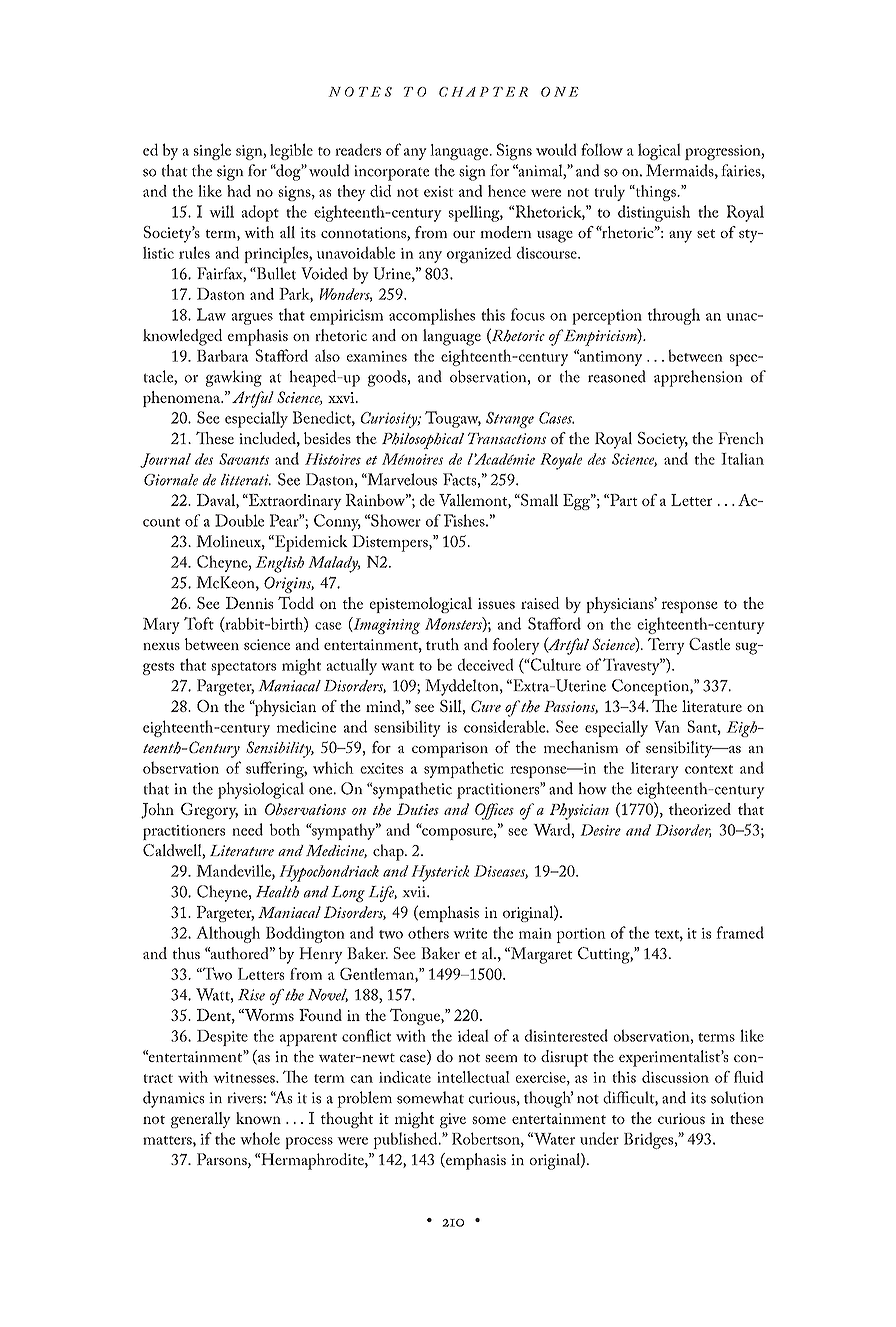 The height and width of the screenshot is (1327, 896). Describe the element at coordinates (654, 213) in the screenshot. I see `distinguish` at that location.
